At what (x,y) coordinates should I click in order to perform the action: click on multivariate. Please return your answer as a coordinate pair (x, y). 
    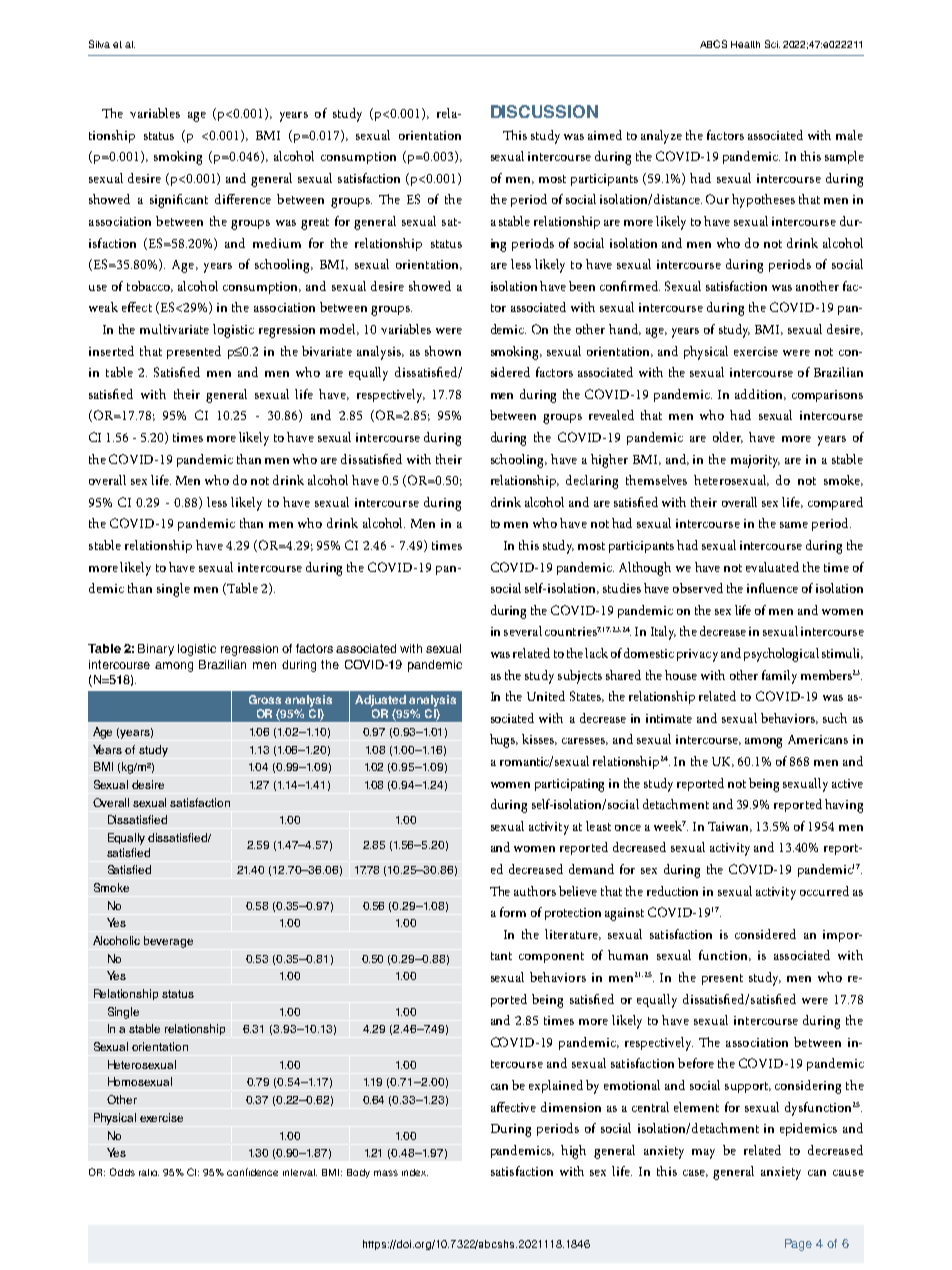
    Looking at the image, I should click on (174, 329).
